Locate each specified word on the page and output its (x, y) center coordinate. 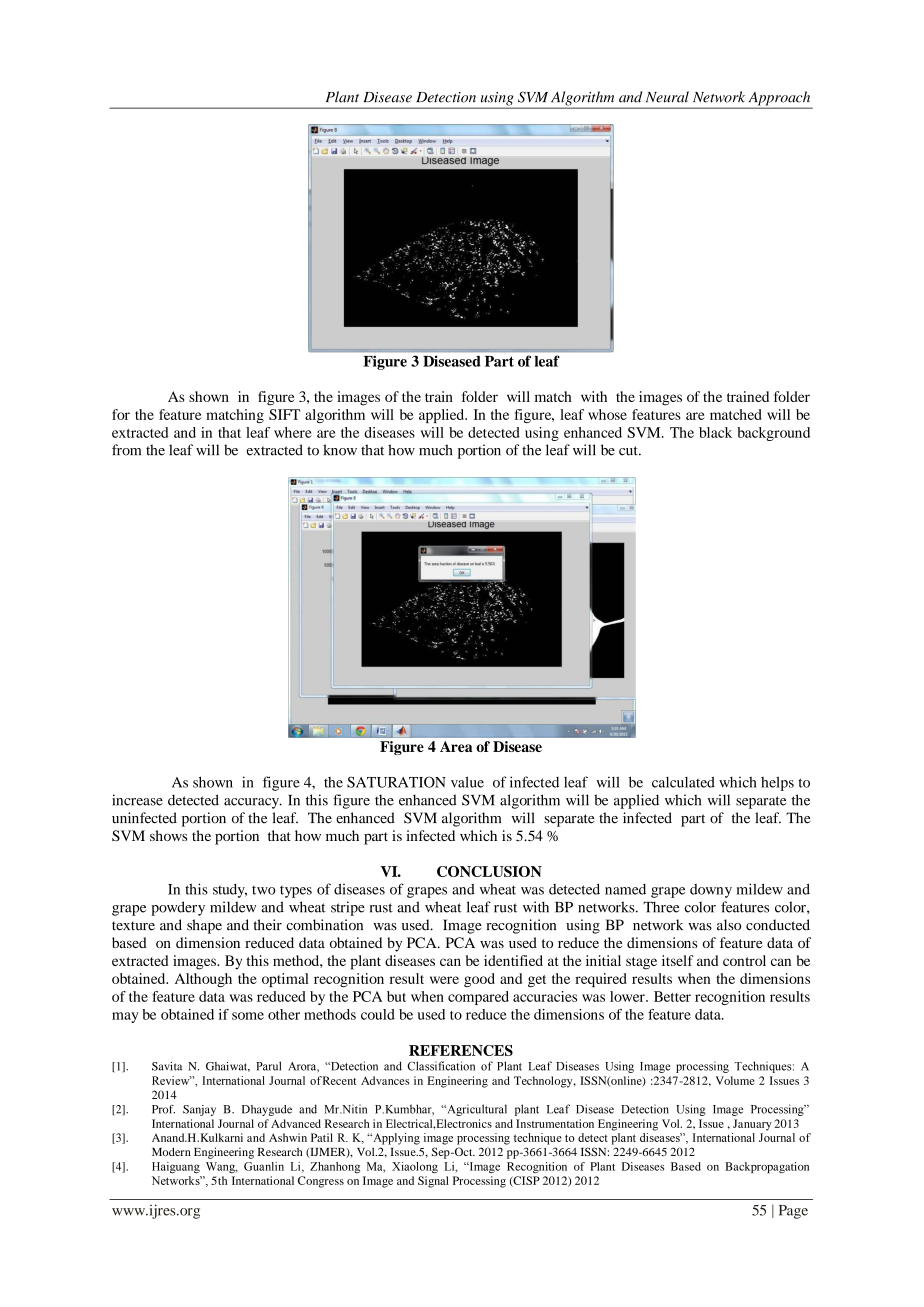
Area (456, 746)
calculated (683, 782)
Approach (779, 99)
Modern (171, 1151)
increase (137, 800)
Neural (667, 97)
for (121, 414)
